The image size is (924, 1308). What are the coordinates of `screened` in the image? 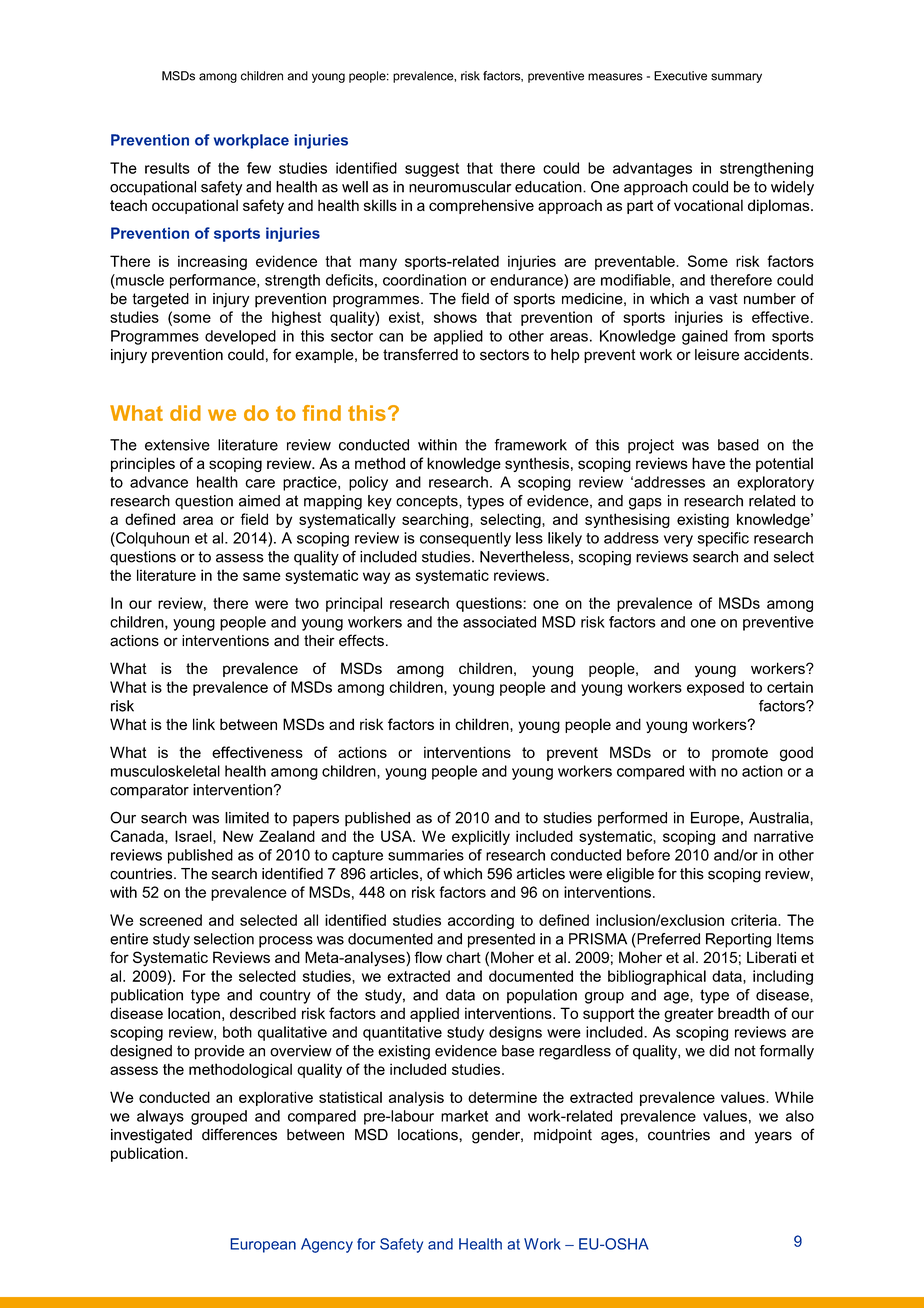 It's located at (171, 920).
